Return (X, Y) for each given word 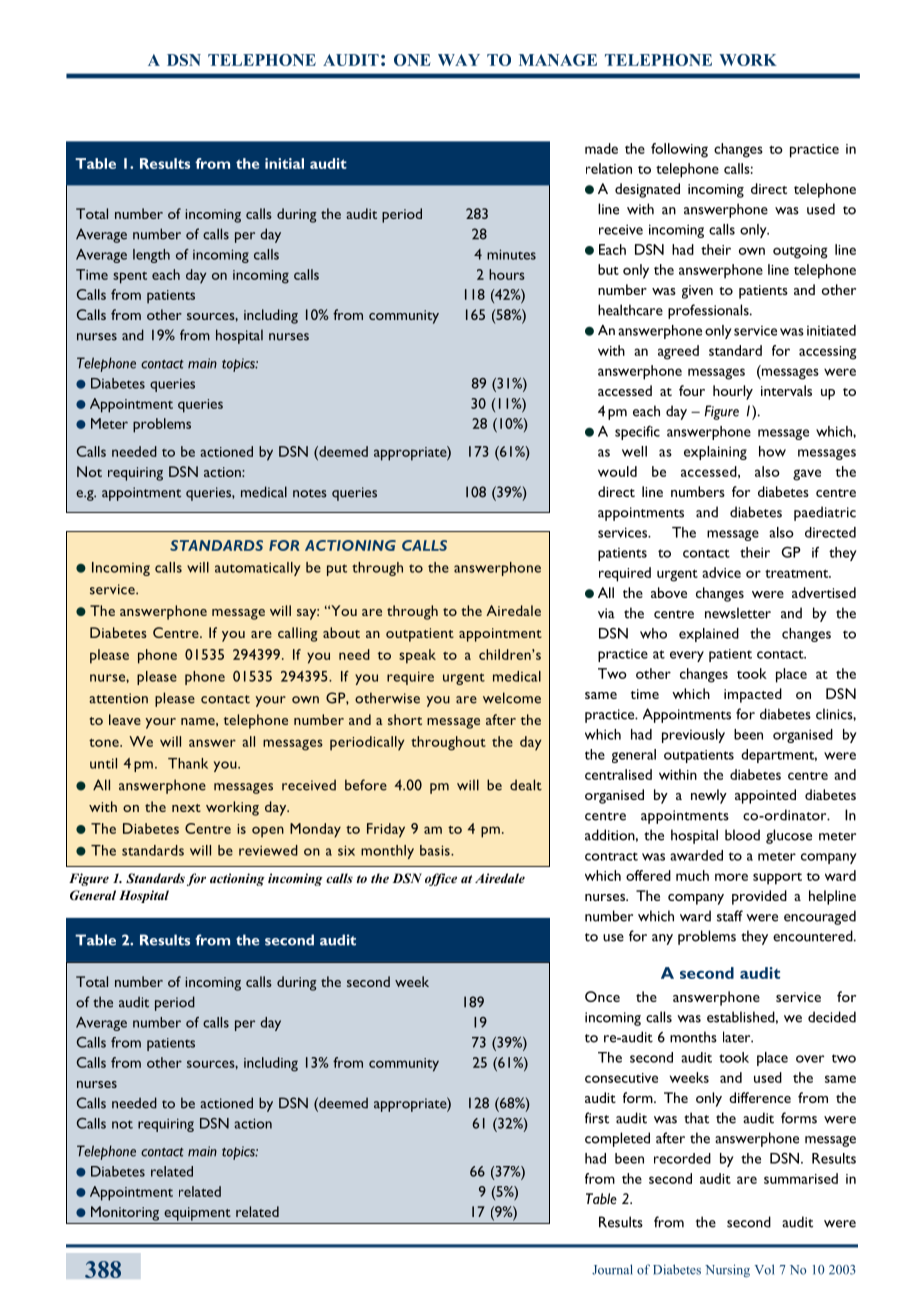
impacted (753, 695)
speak (417, 656)
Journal (612, 1269)
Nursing (727, 1270)
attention (118, 698)
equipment (197, 1214)
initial (284, 163)
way (459, 60)
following (679, 150)
